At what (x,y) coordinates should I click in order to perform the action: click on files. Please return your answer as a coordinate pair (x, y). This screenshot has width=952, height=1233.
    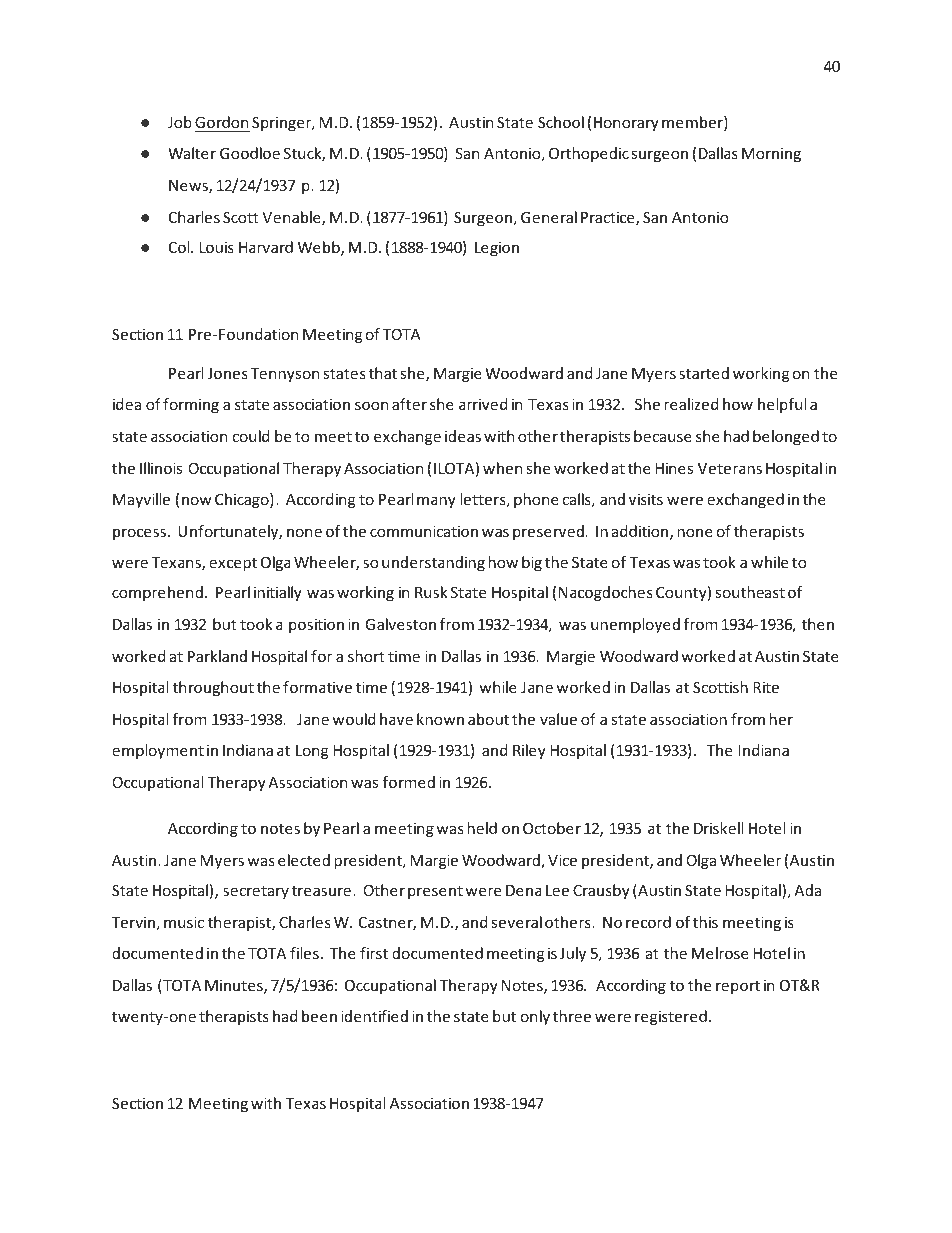
    Looking at the image, I should click on (304, 953).
